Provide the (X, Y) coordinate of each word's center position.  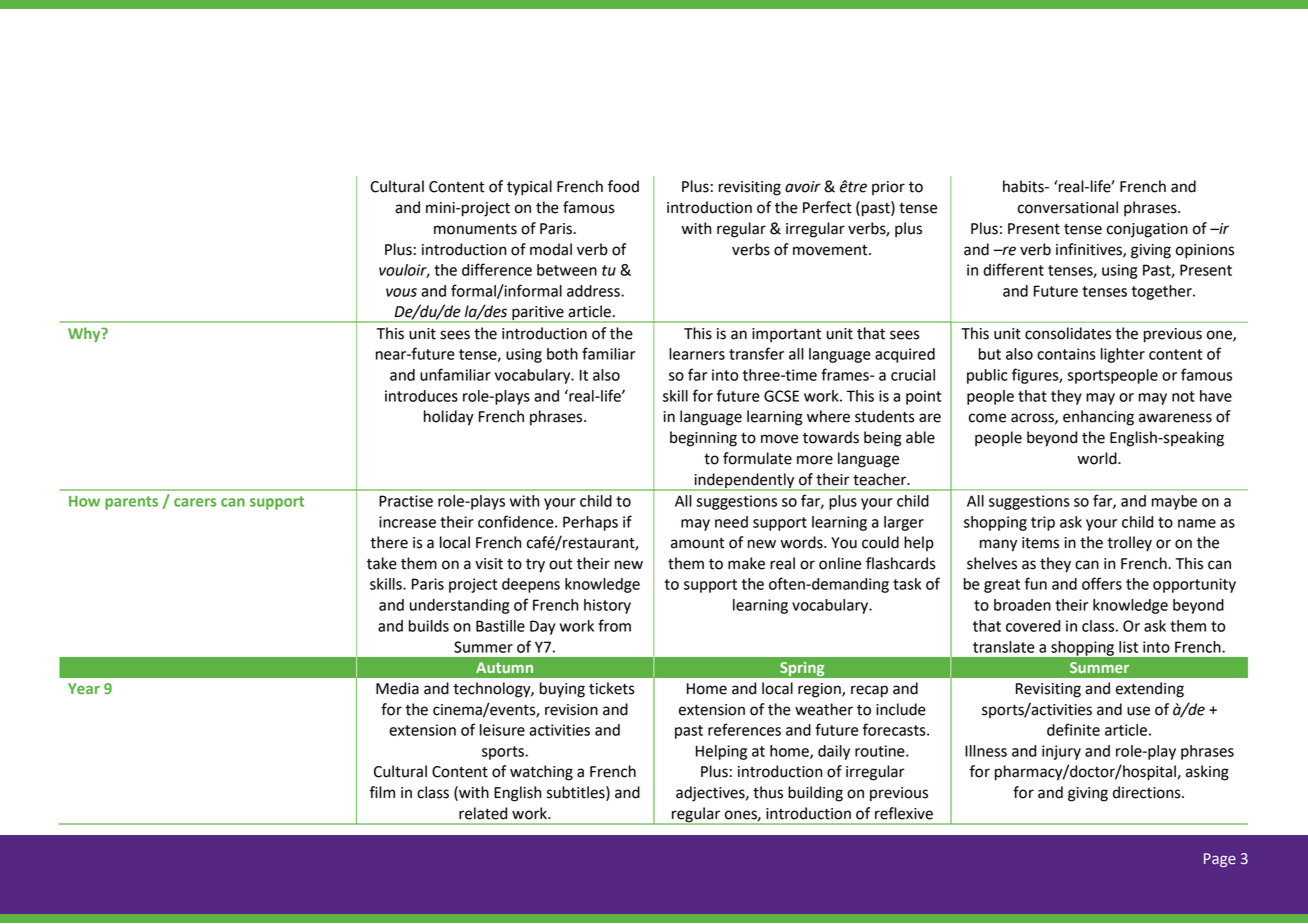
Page (1220, 860)
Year (84, 688)
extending (1150, 690)
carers (195, 502)
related (483, 813)
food (623, 186)
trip (1043, 523)
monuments (475, 229)
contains (1066, 354)
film (382, 792)
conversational (1068, 207)
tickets (612, 688)
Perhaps (590, 523)
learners (697, 354)
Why (85, 334)
